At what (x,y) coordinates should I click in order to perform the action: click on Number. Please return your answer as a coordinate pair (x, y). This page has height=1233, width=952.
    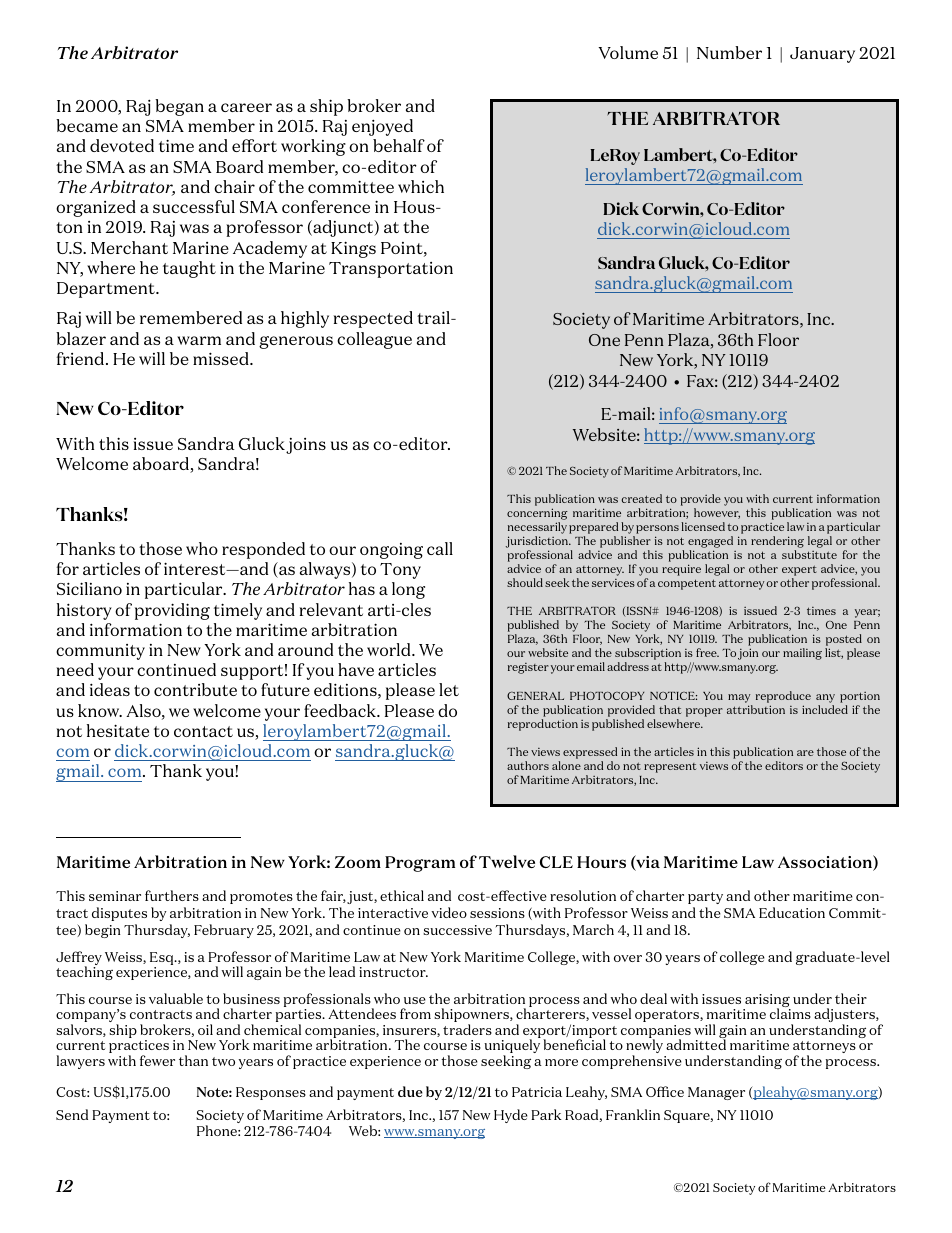
    Looking at the image, I should click on (729, 52).
